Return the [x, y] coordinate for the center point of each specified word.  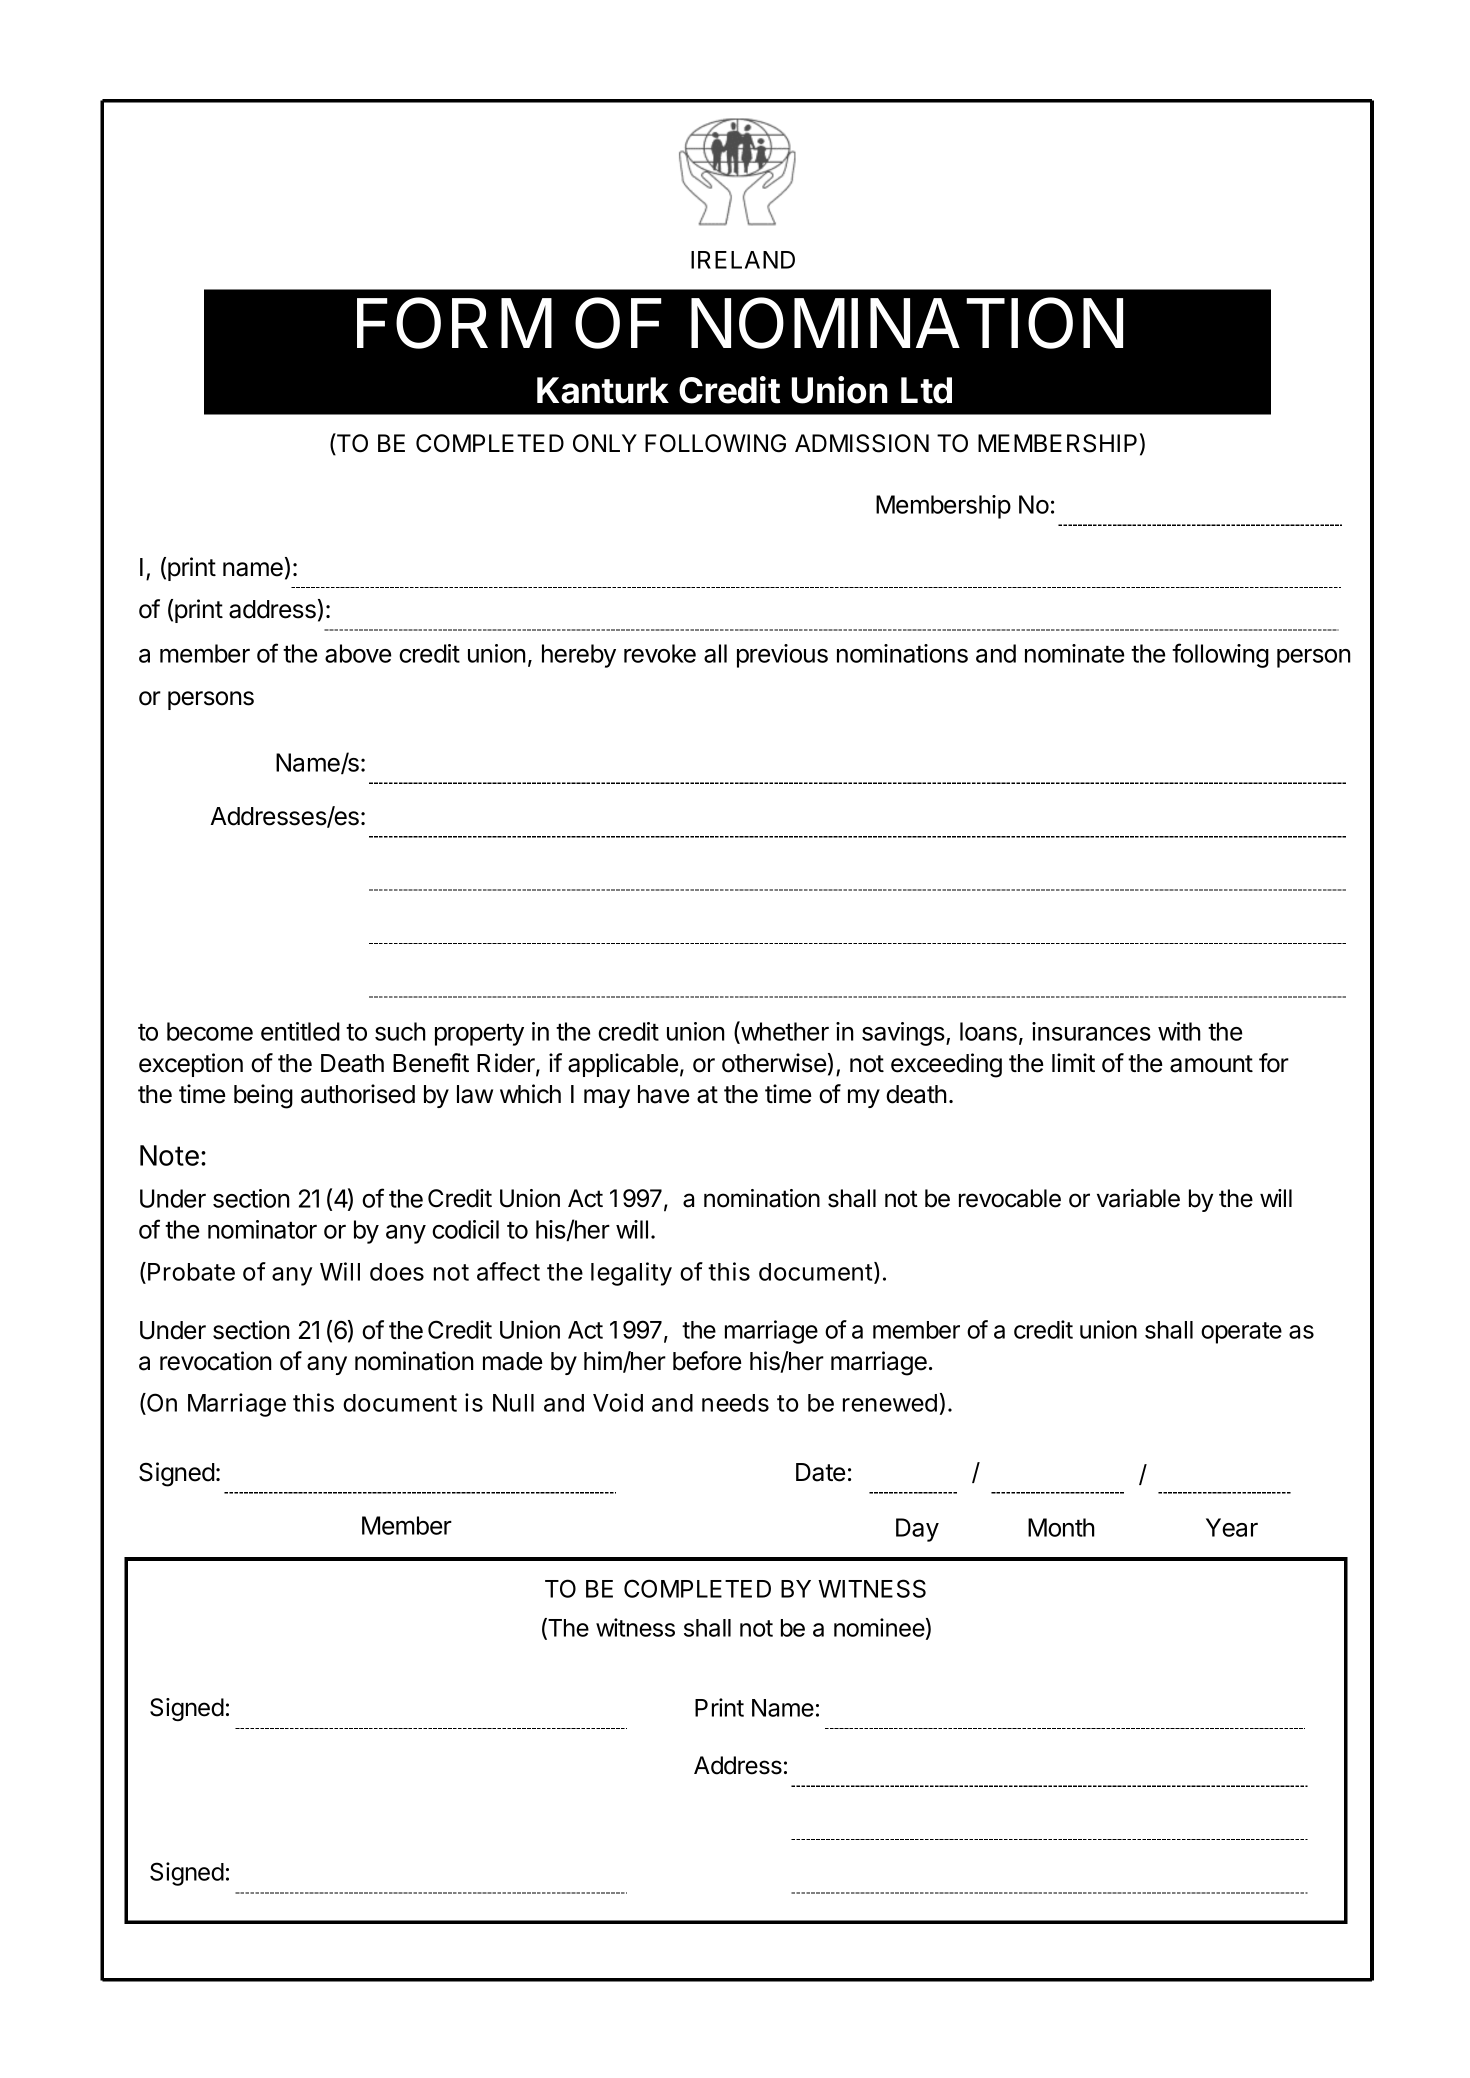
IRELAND [743, 260]
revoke [660, 653]
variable [1138, 1198]
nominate [1074, 653]
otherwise [774, 1063]
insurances [1091, 1031]
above [358, 653]
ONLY [605, 443]
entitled [300, 1031]
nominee [879, 1627]
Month [1061, 1527]
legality [631, 1274]
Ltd [926, 390]
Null [513, 1403]
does [397, 1272]
